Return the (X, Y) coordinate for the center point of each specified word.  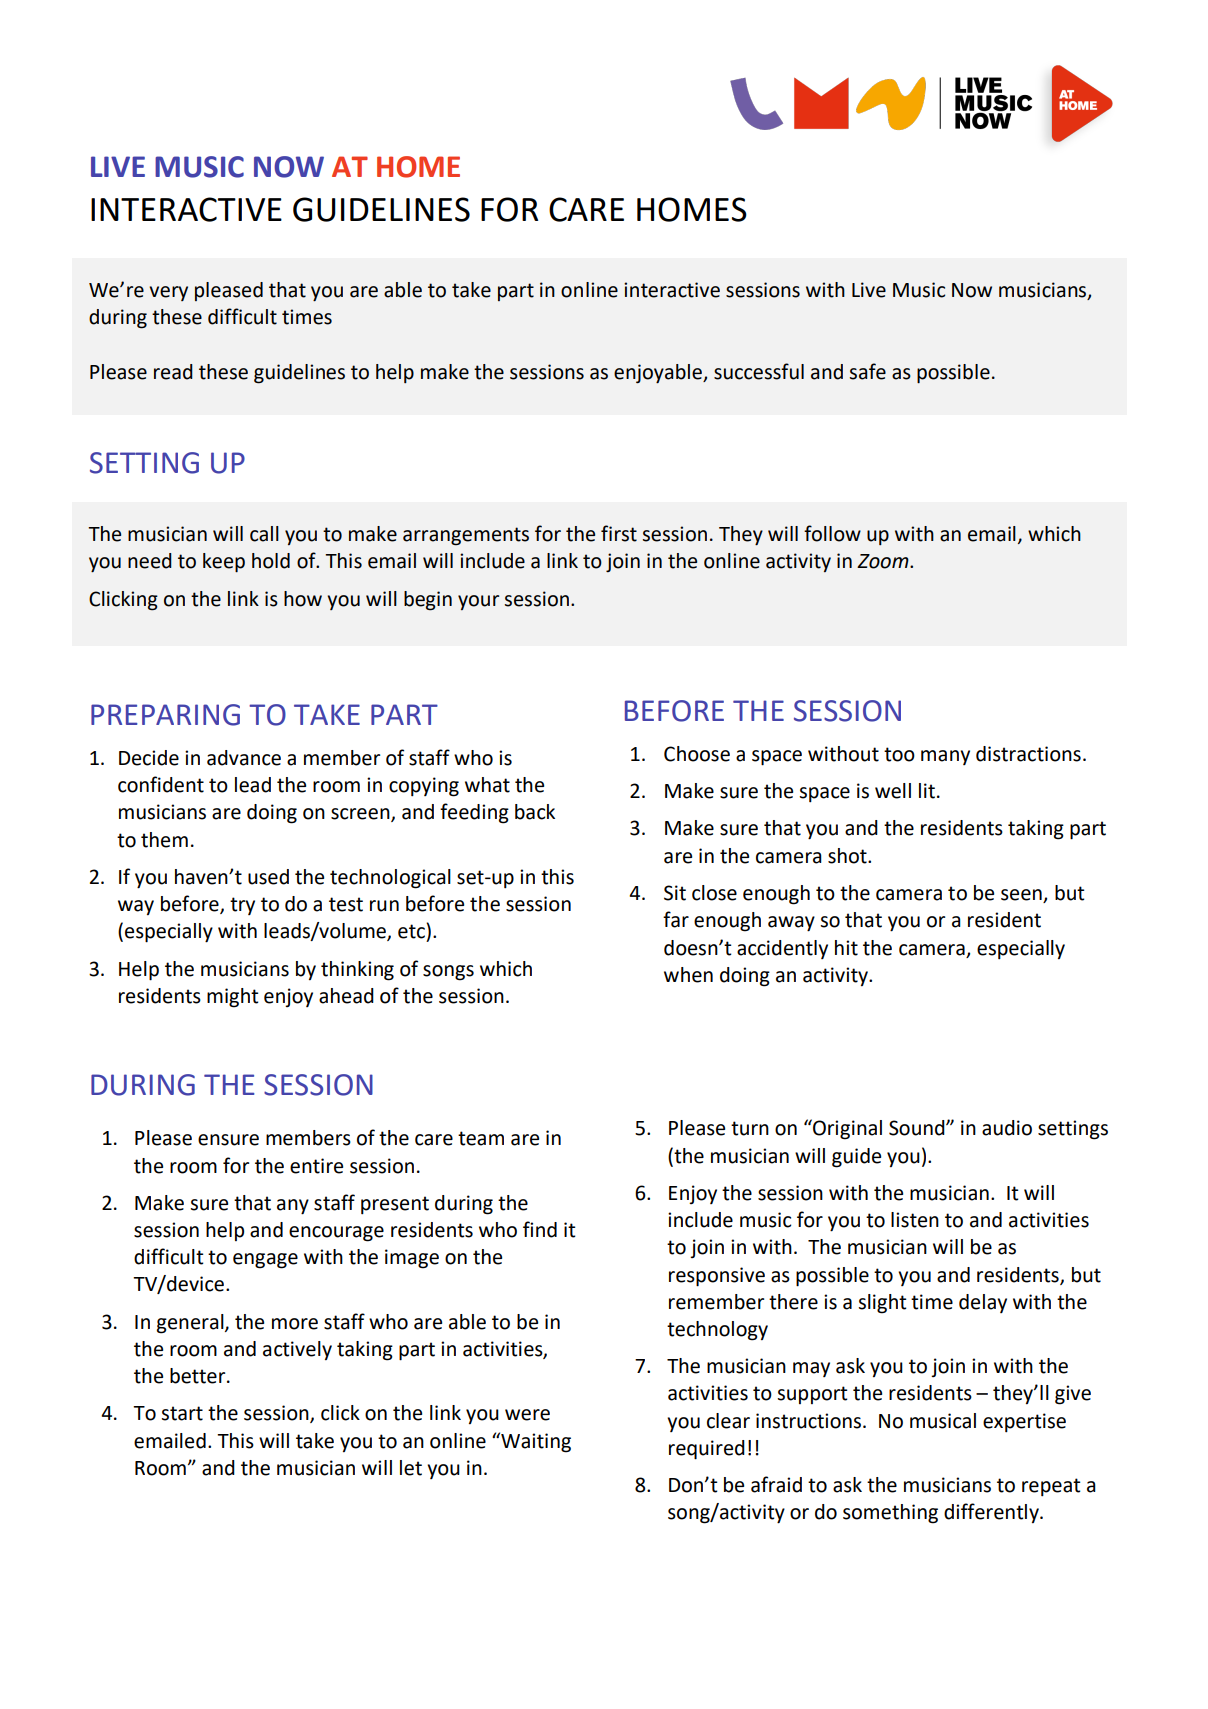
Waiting (535, 1442)
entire (316, 1166)
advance (244, 758)
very (168, 293)
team (481, 1138)
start (182, 1413)
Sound (918, 1128)
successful (759, 371)
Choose (697, 754)
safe (868, 371)
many (945, 757)
